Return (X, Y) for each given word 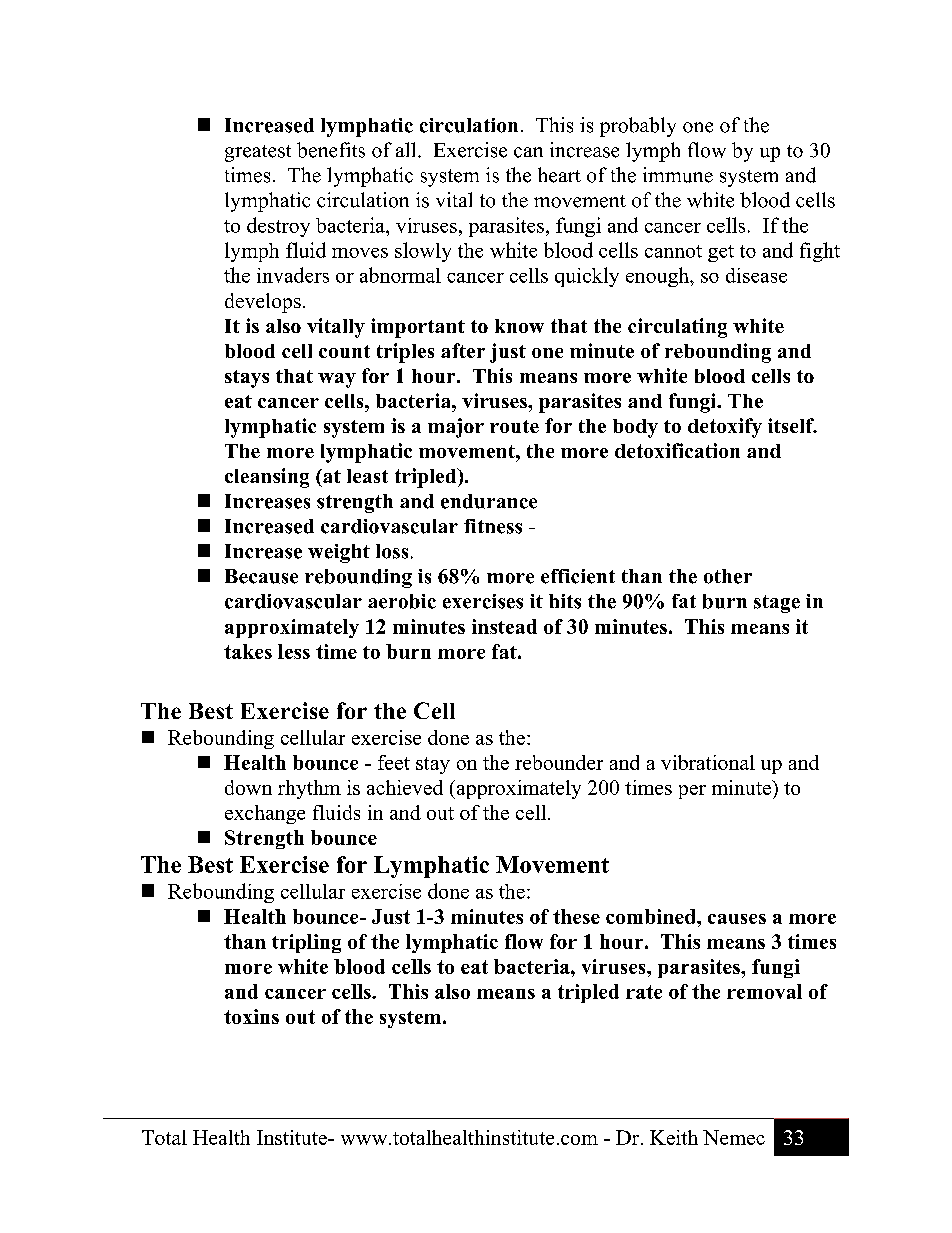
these (576, 916)
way (337, 380)
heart (559, 175)
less (294, 651)
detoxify (725, 428)
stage (777, 604)
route (514, 426)
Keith (674, 1137)
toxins (251, 1016)
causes (737, 919)
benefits (331, 150)
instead (504, 626)
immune (678, 175)
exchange (265, 814)
